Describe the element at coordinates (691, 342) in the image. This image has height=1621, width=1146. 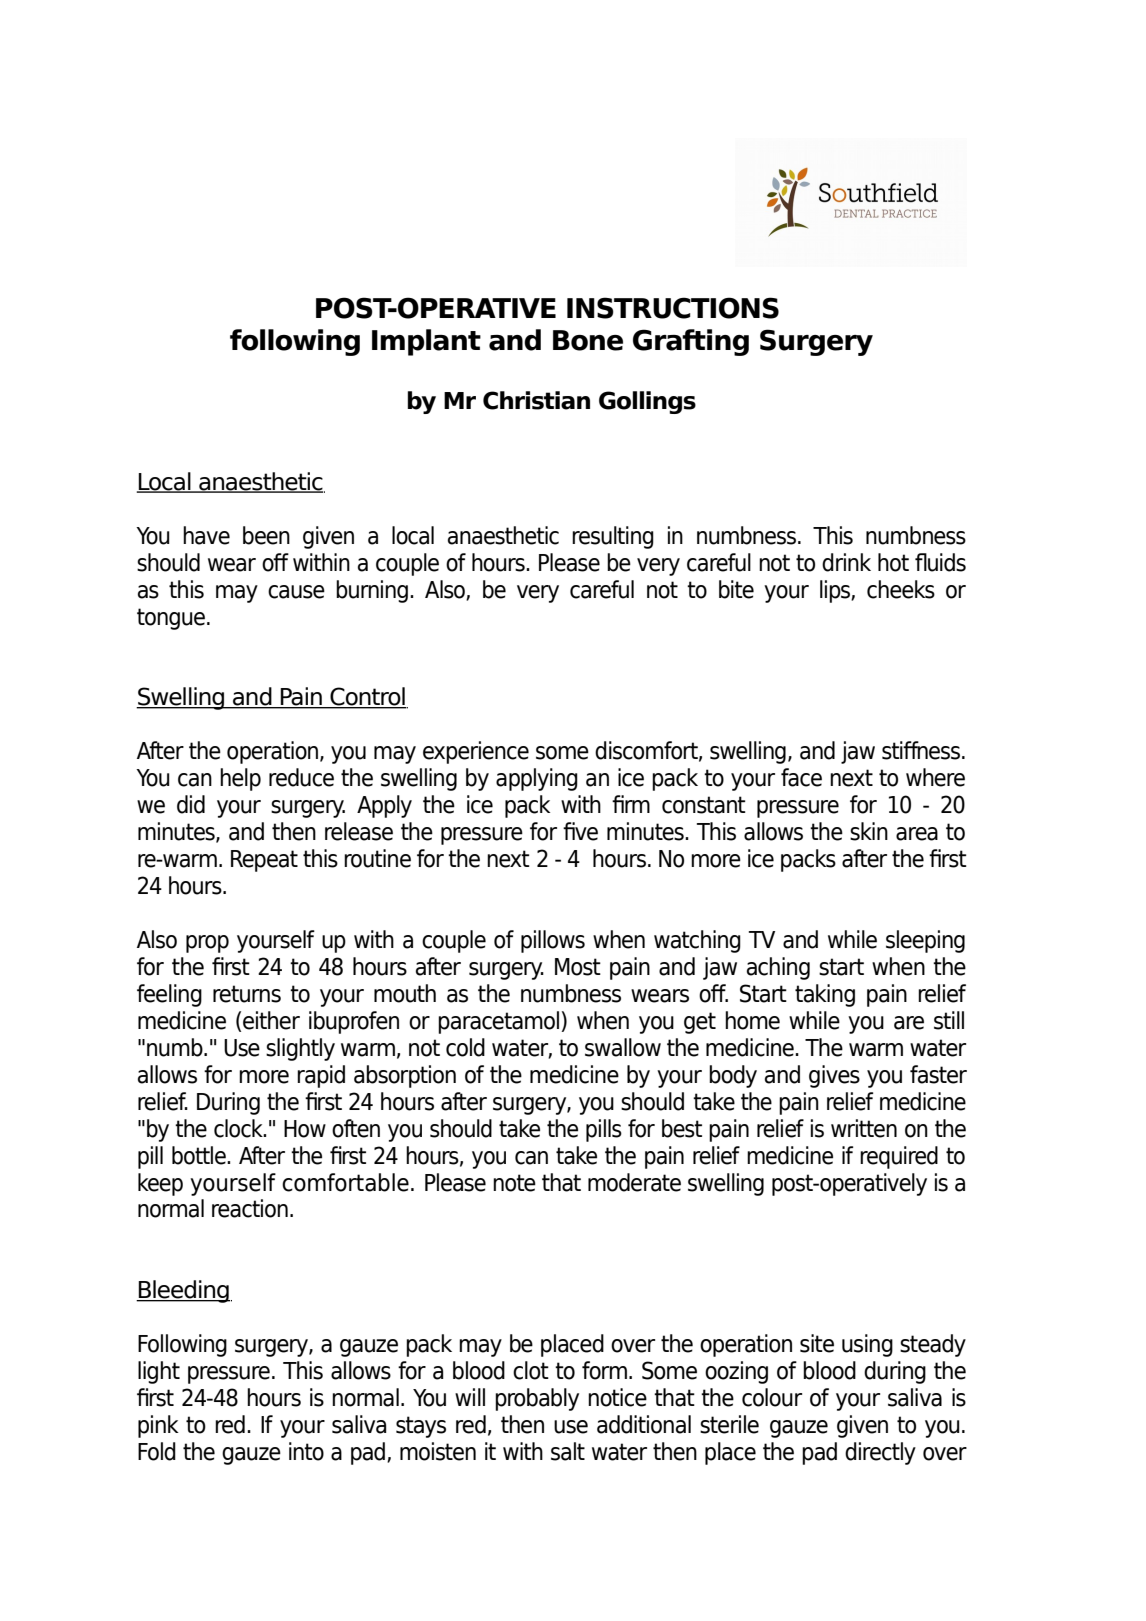
I see `Grafting` at that location.
